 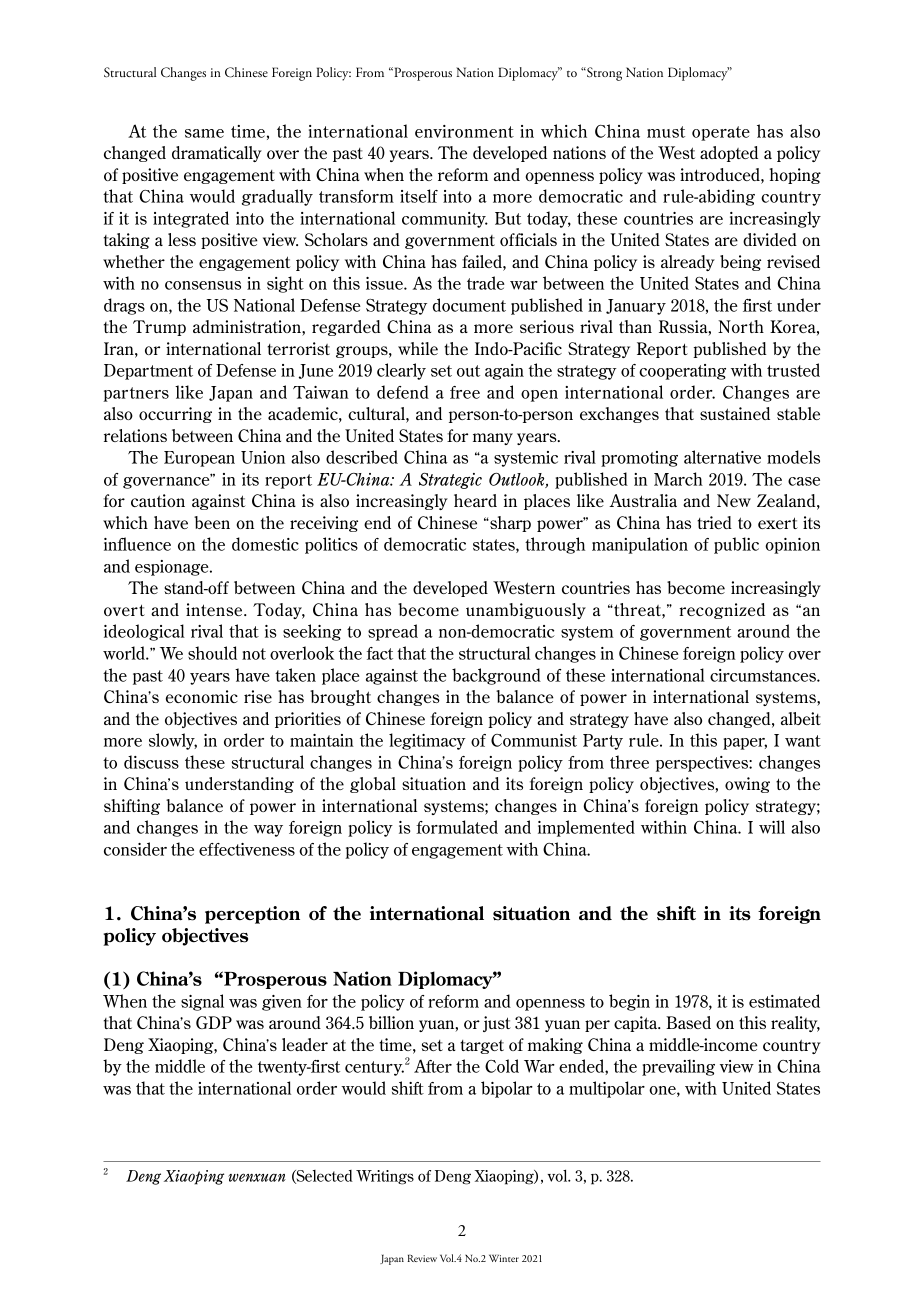 What do you see at coordinates (475, 500) in the document?
I see `heard` at bounding box center [475, 500].
